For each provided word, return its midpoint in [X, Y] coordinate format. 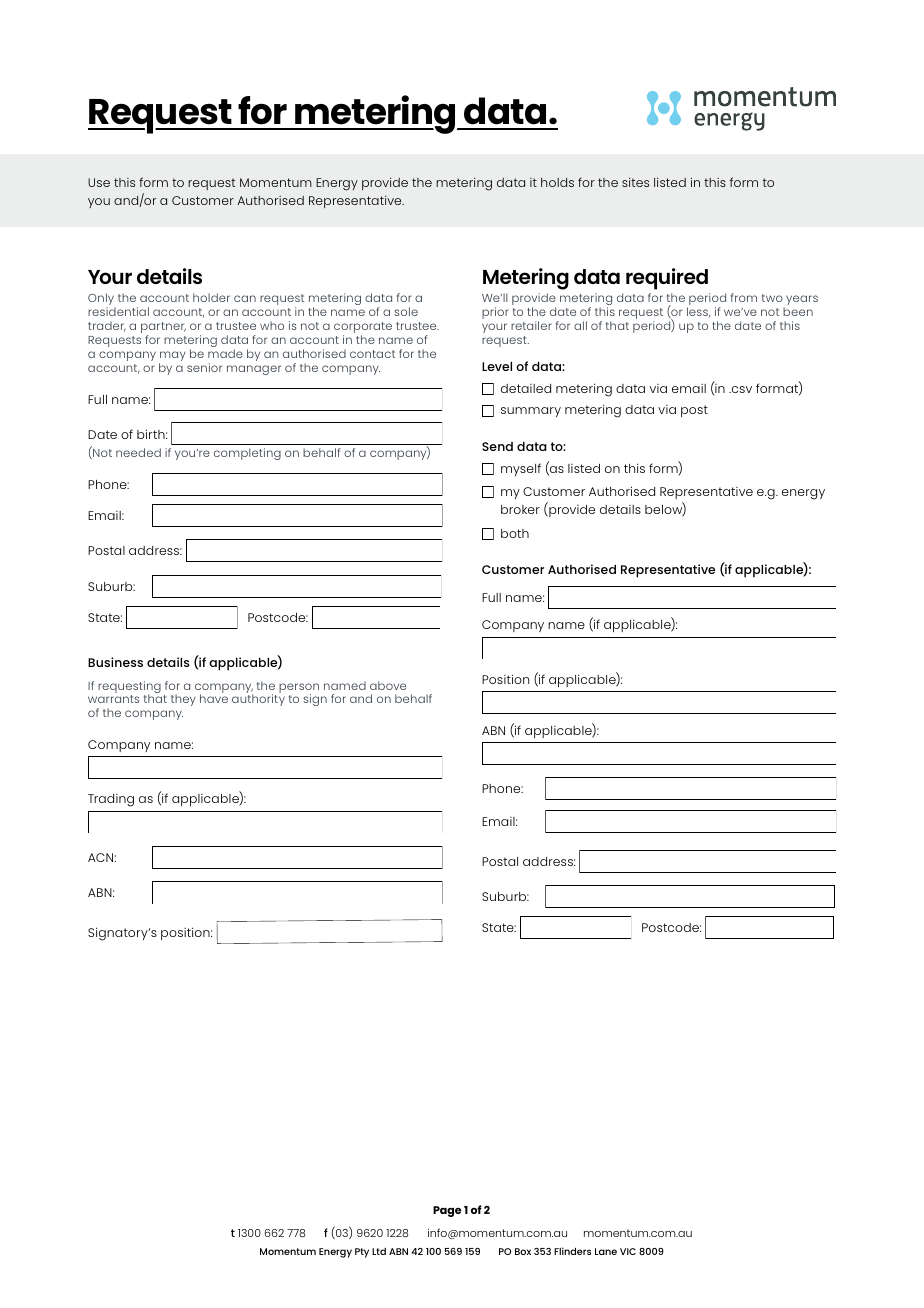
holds [557, 182]
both [515, 533]
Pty [362, 1253]
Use [99, 182]
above [388, 685]
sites [635, 182]
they [183, 700]
